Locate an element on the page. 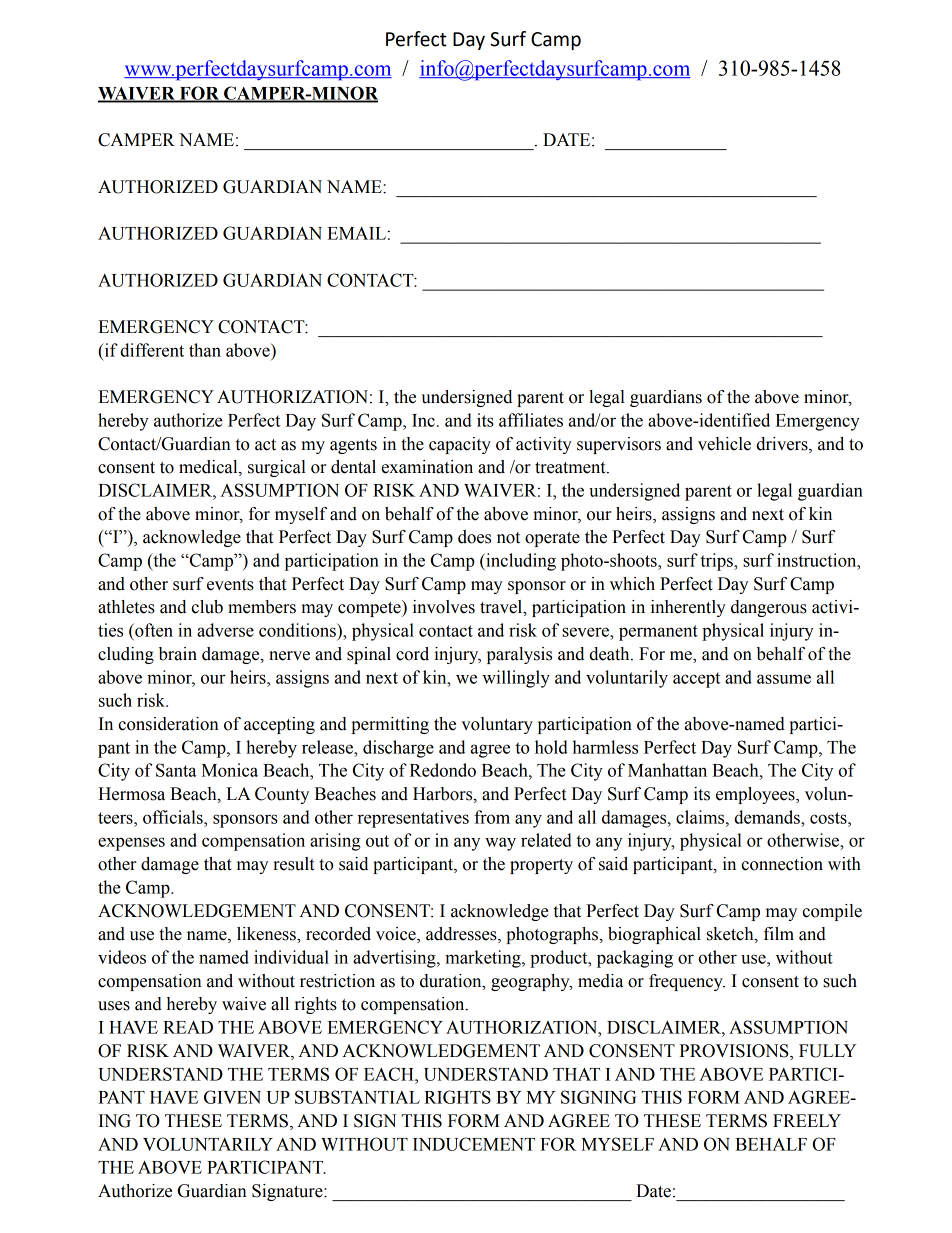  expenses is located at coordinates (131, 844).
